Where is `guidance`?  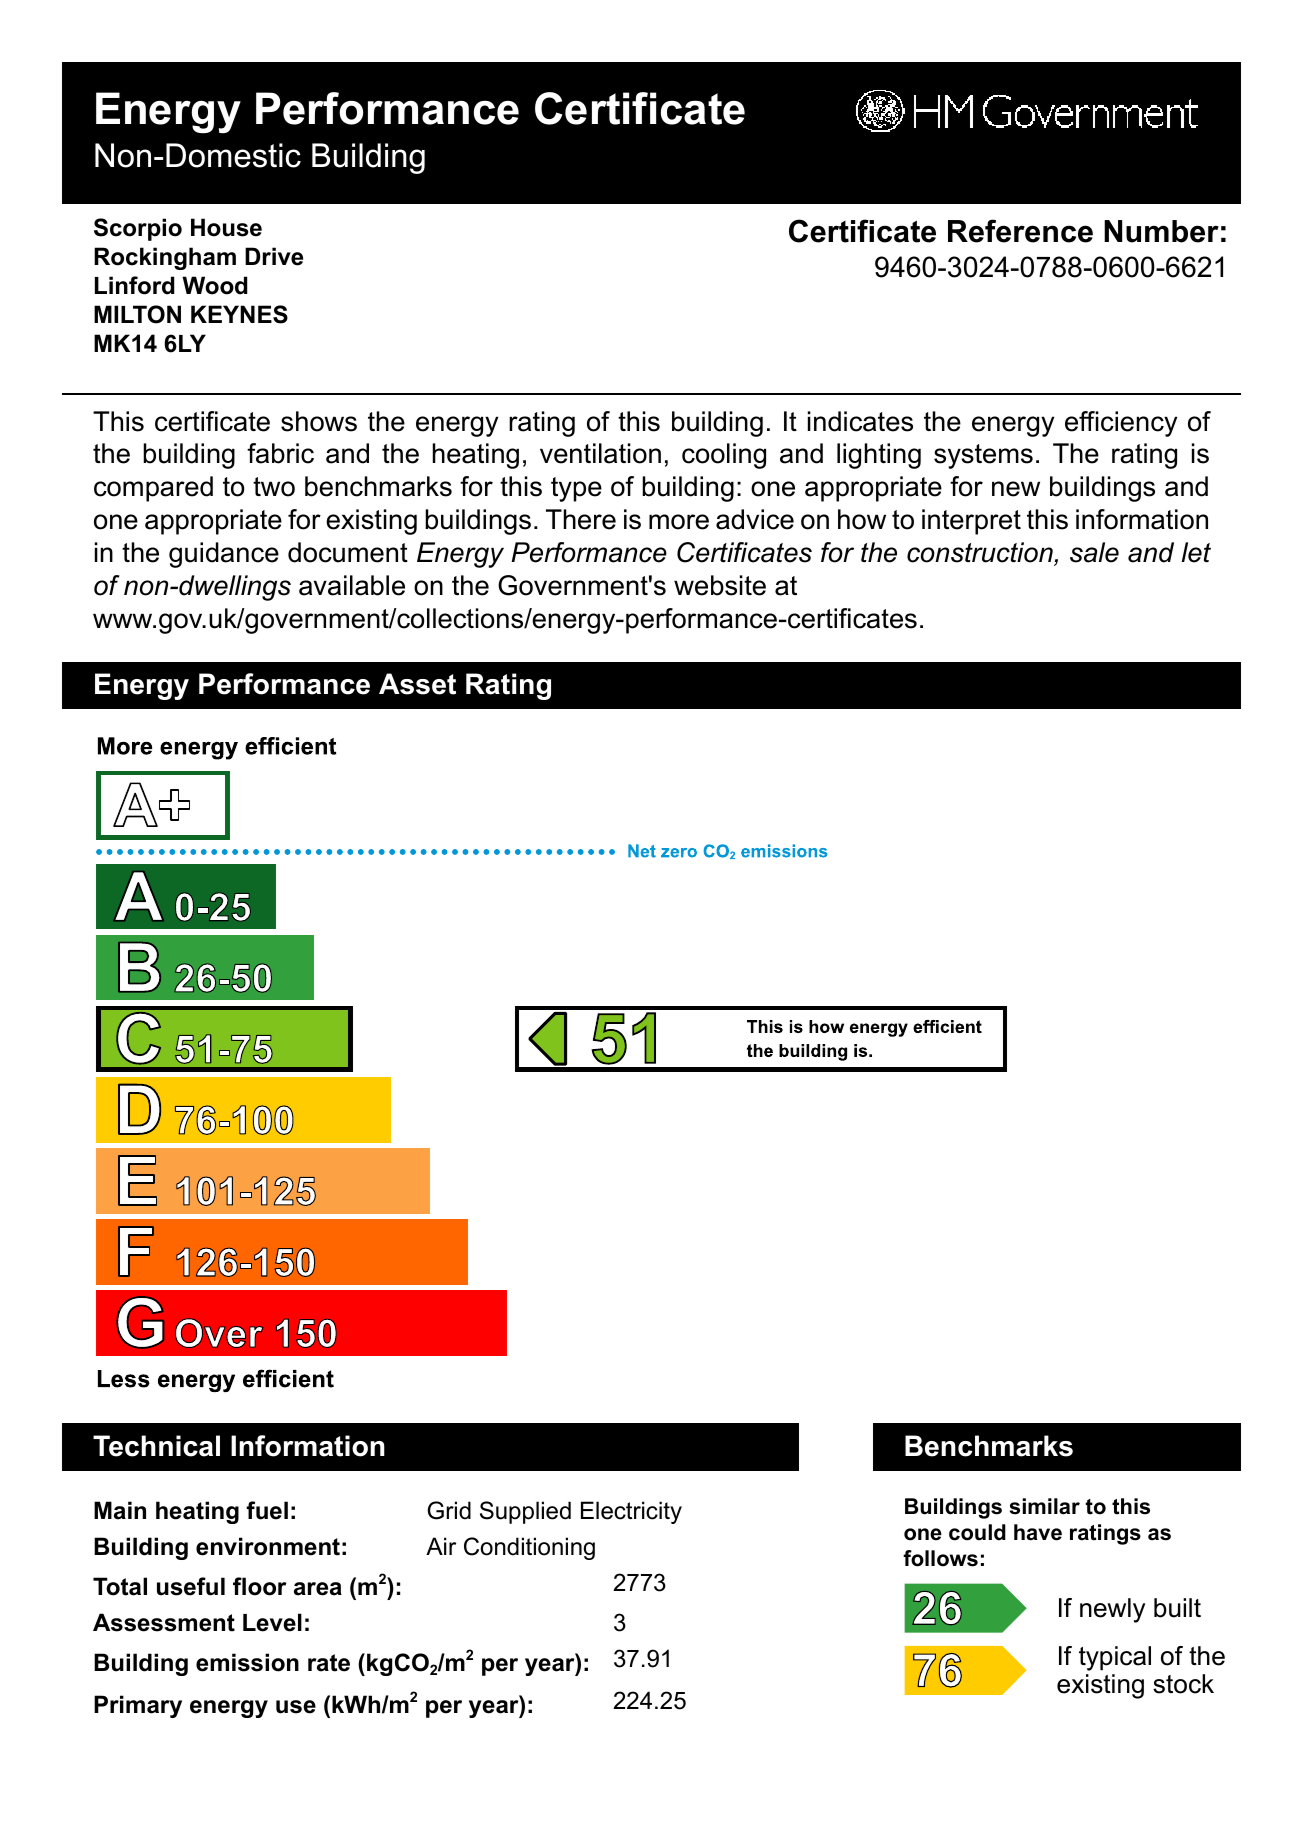
guidance is located at coordinates (224, 555).
